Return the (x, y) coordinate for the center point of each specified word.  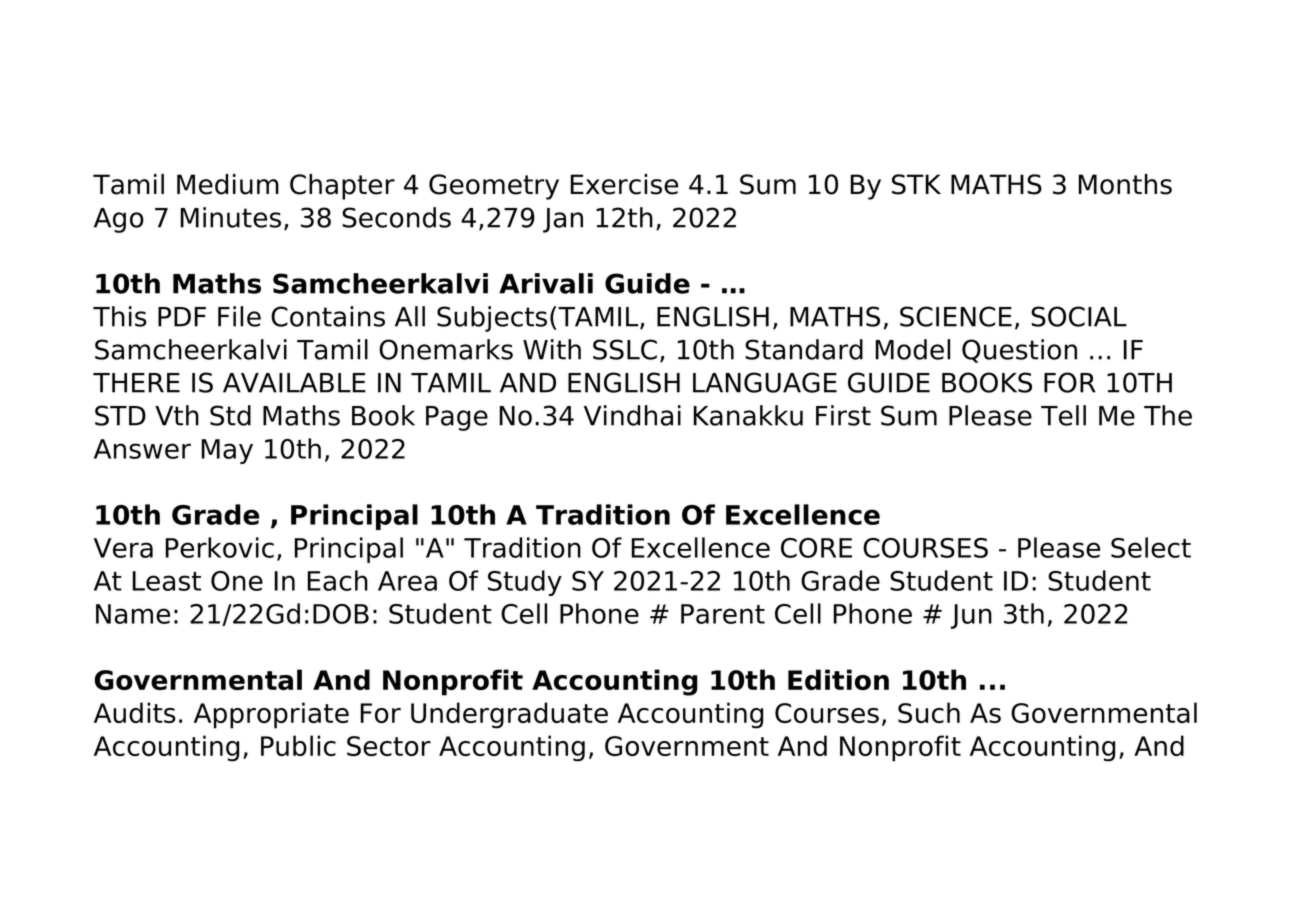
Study (525, 583)
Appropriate (271, 715)
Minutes (230, 217)
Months (1125, 184)
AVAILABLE (294, 383)
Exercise (624, 184)
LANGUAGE (765, 382)
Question (1019, 351)
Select (1151, 547)
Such (929, 712)
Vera (123, 548)
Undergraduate (509, 715)
